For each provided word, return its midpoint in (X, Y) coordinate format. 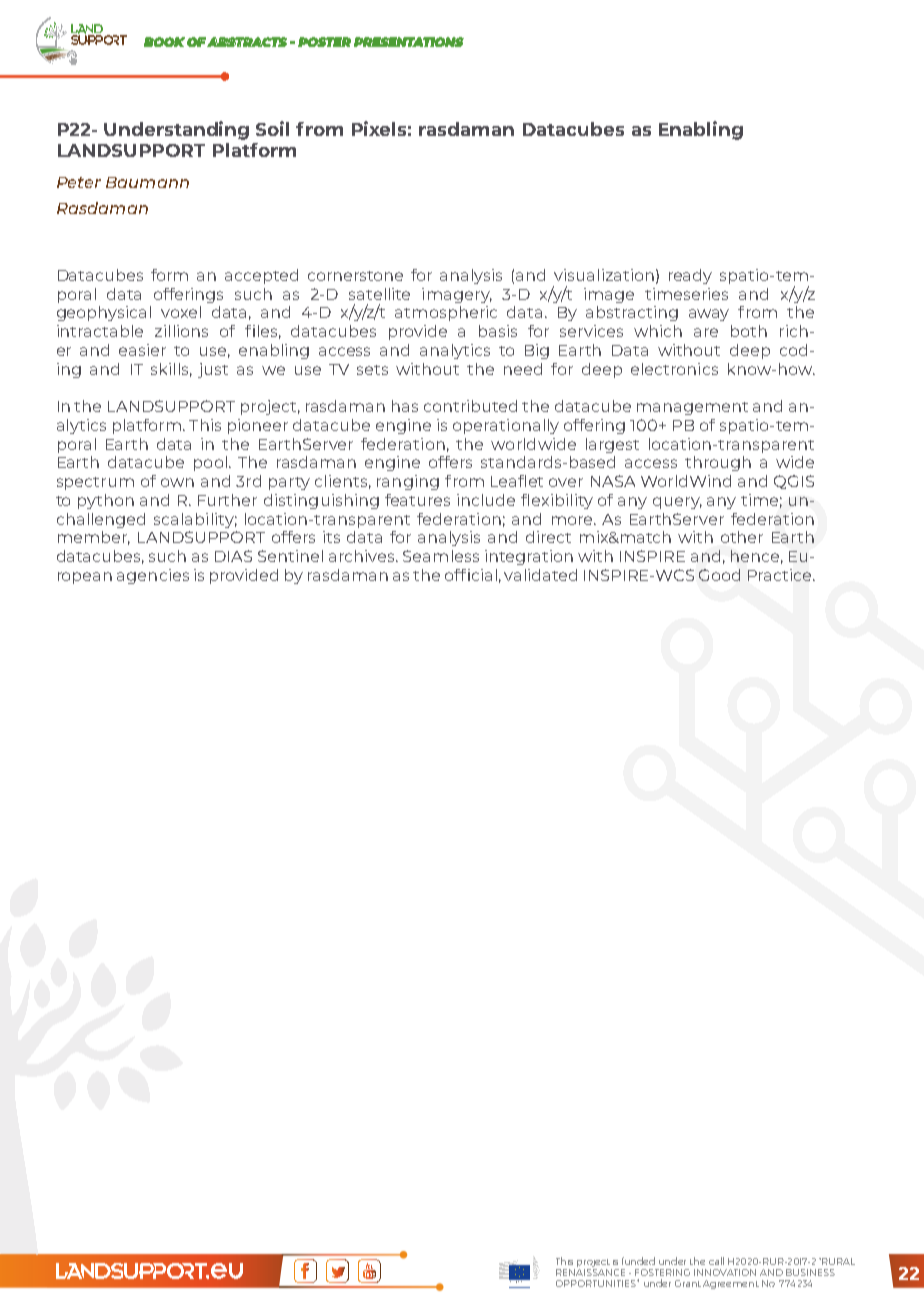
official (471, 575)
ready (690, 276)
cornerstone (355, 276)
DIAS (233, 556)
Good (719, 575)
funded (638, 1261)
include (486, 500)
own (177, 482)
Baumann (147, 182)
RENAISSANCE (590, 1271)
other (742, 537)
